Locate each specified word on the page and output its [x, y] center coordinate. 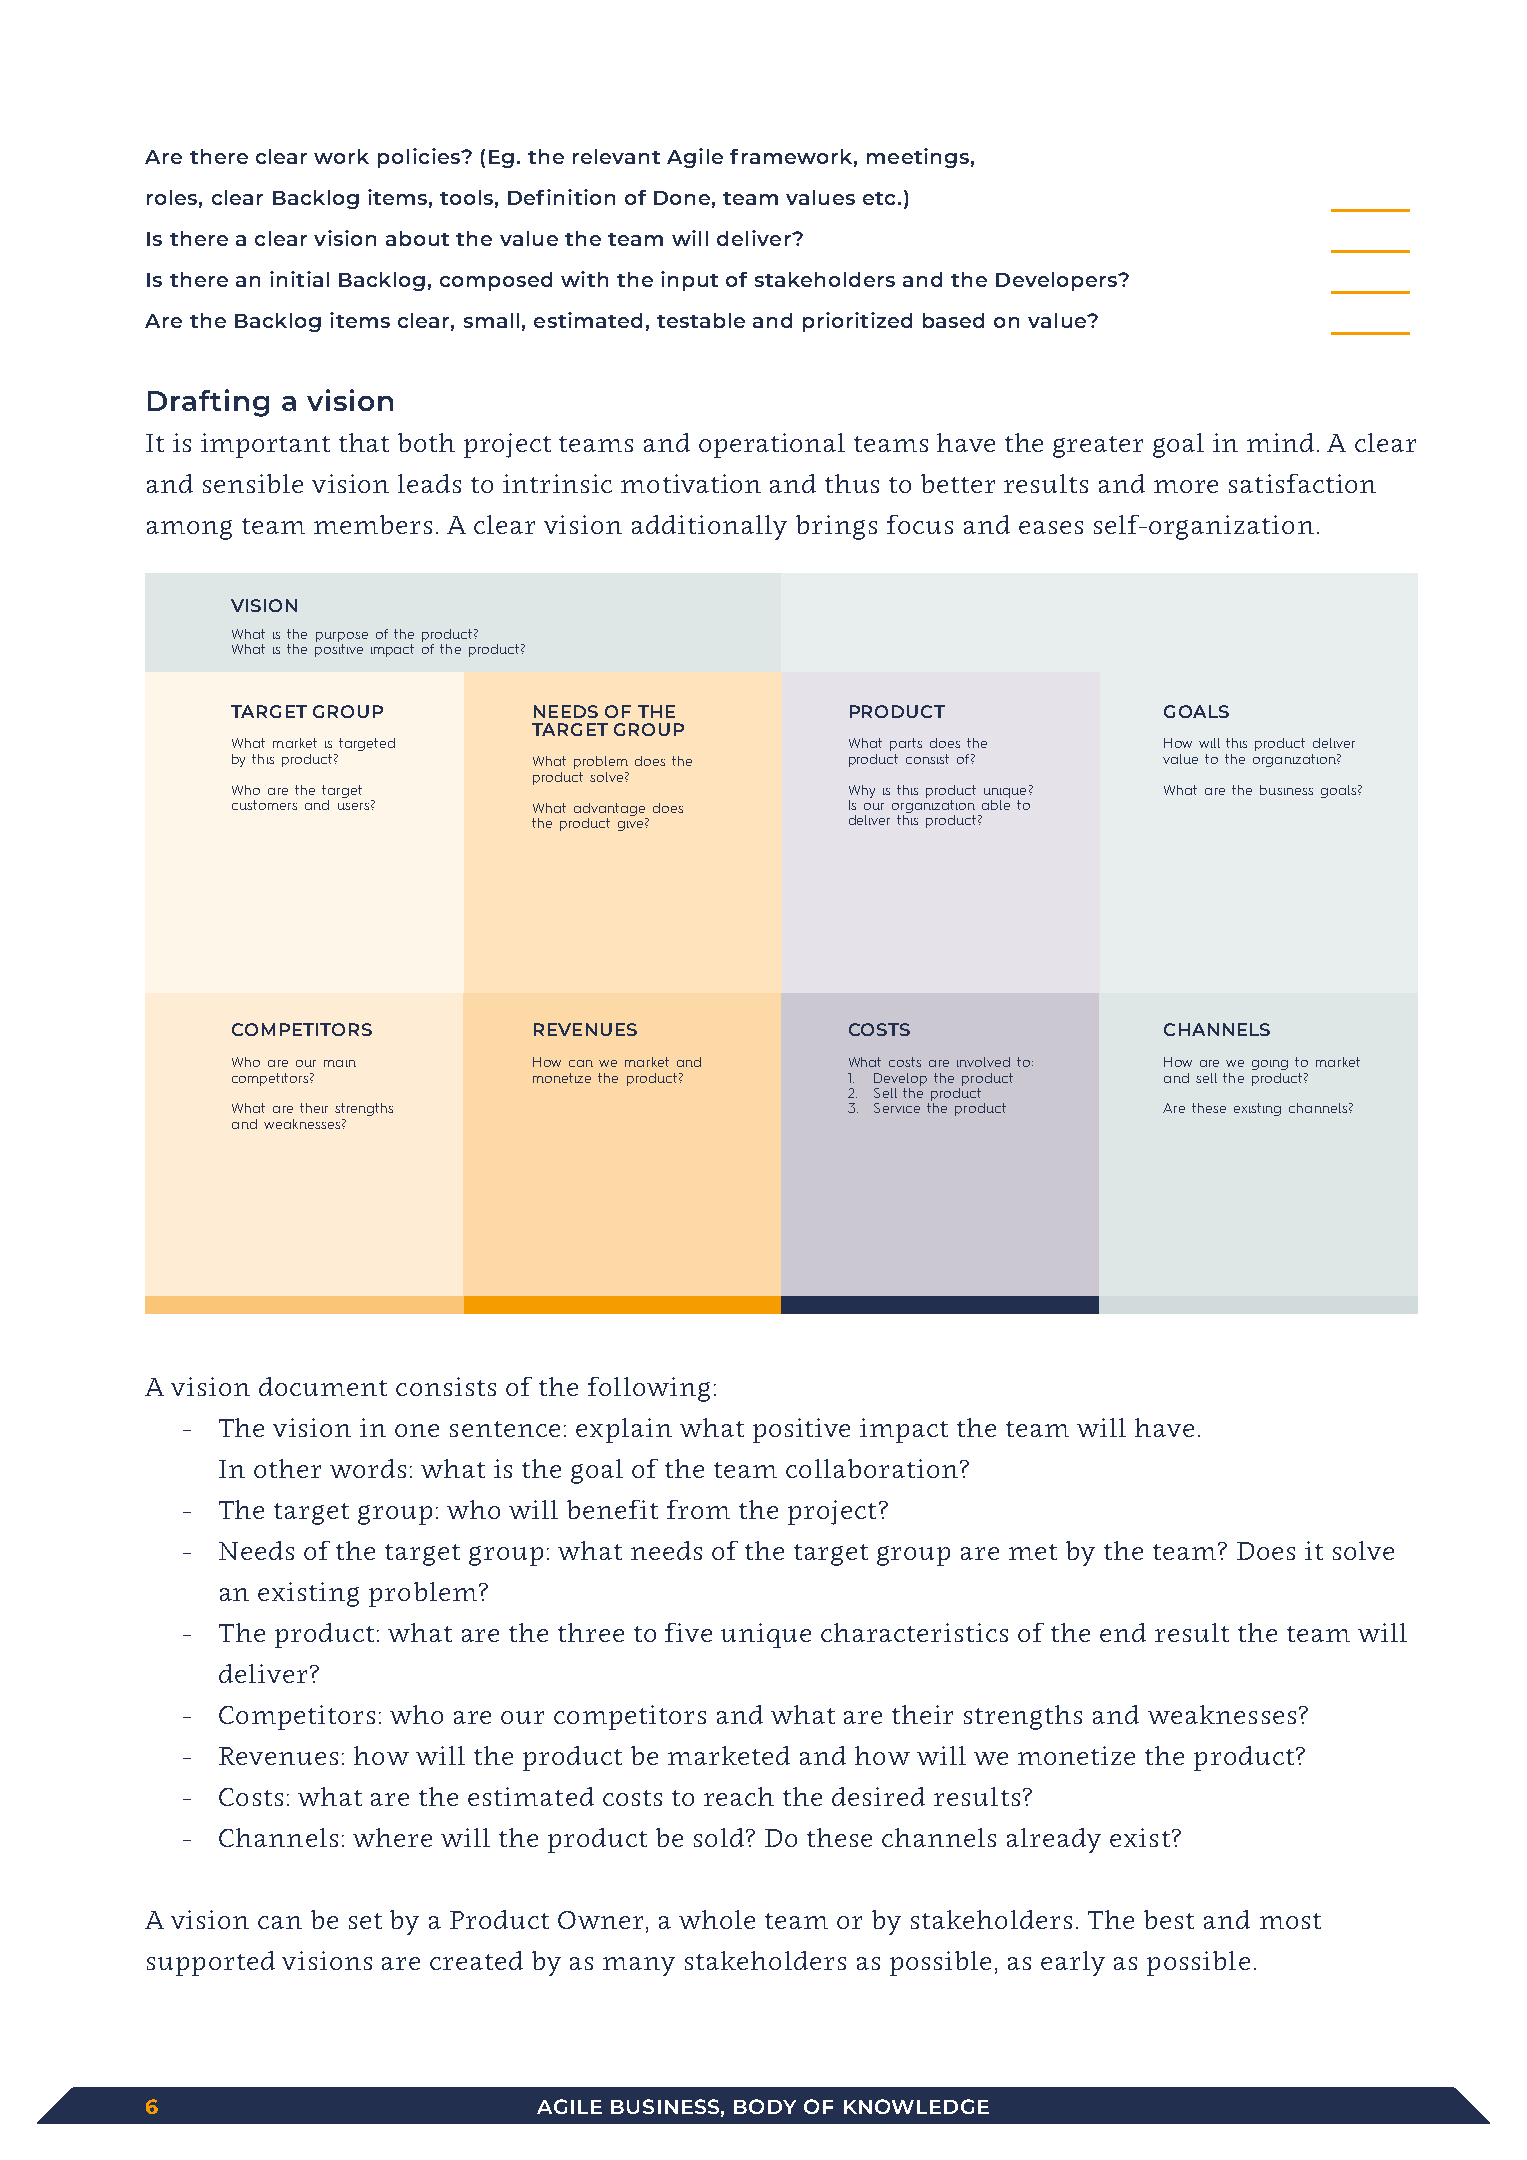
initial [299, 279]
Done [682, 198]
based [953, 320]
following [649, 1389]
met [1033, 1552]
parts [906, 744]
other [287, 1468]
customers [264, 805]
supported [211, 1963]
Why [862, 791]
